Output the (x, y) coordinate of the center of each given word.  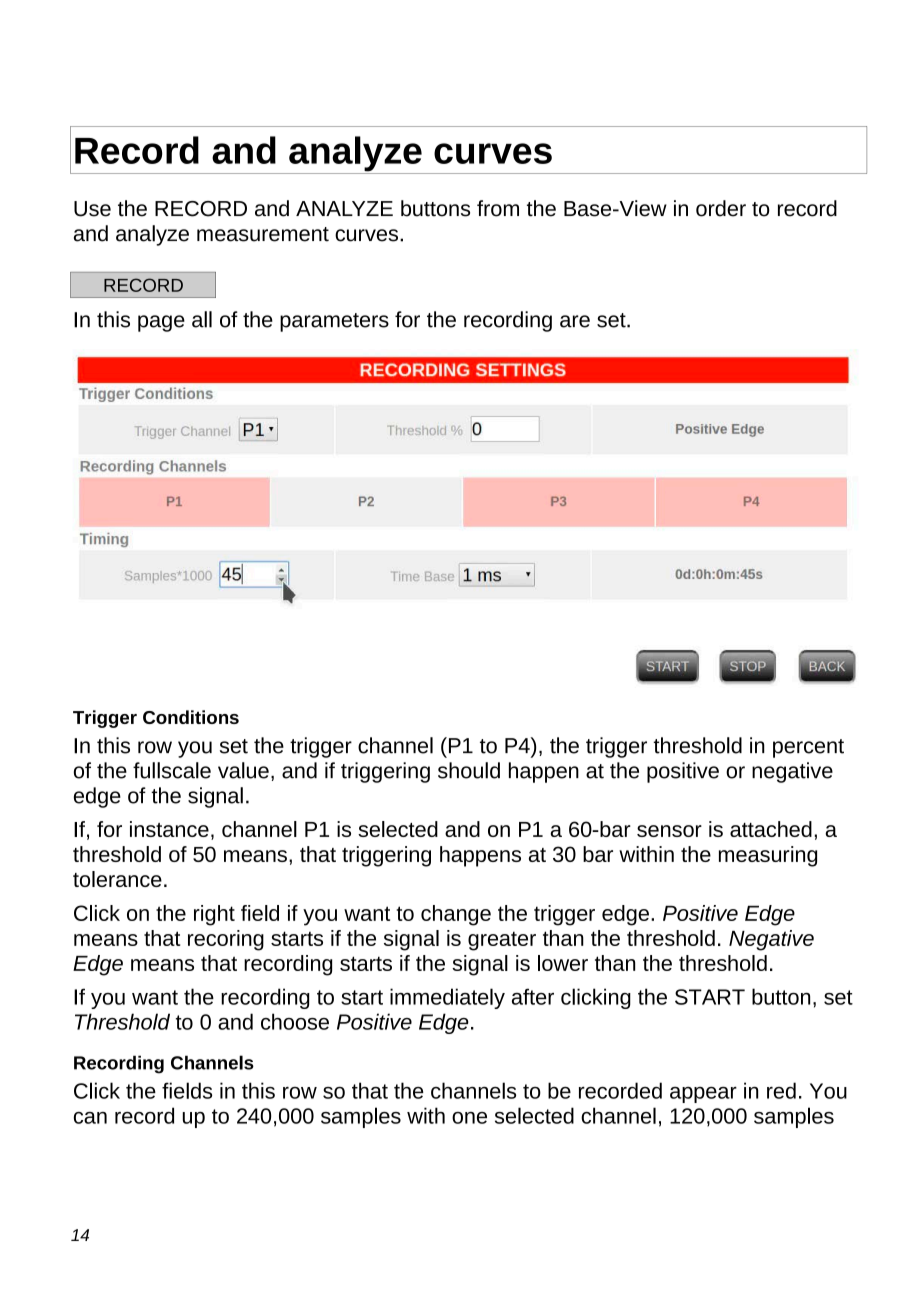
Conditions (191, 717)
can (90, 1118)
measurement (263, 234)
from (498, 208)
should (469, 770)
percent (808, 748)
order (721, 208)
